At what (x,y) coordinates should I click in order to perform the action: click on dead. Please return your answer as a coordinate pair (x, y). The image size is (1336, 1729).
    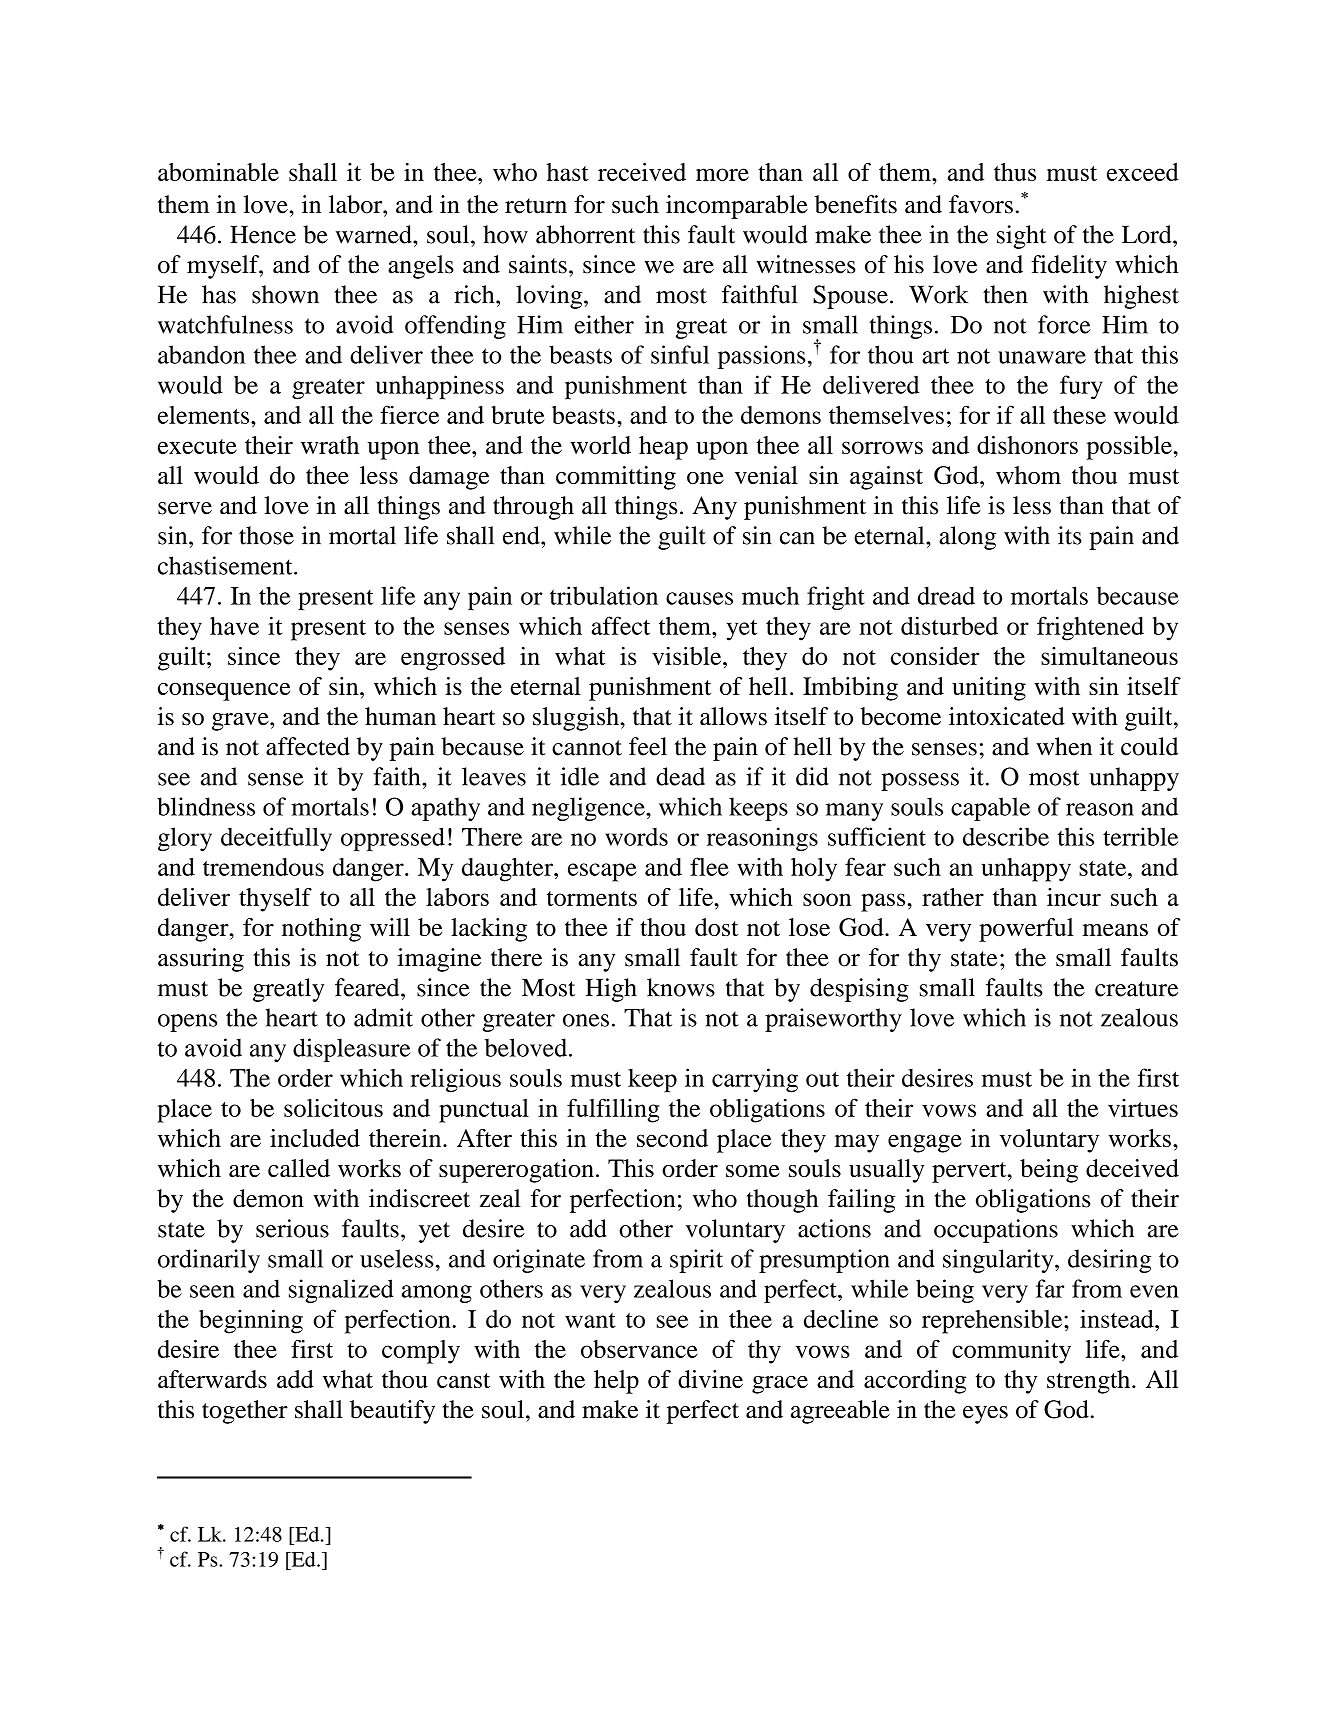
    Looking at the image, I should click on (680, 776).
